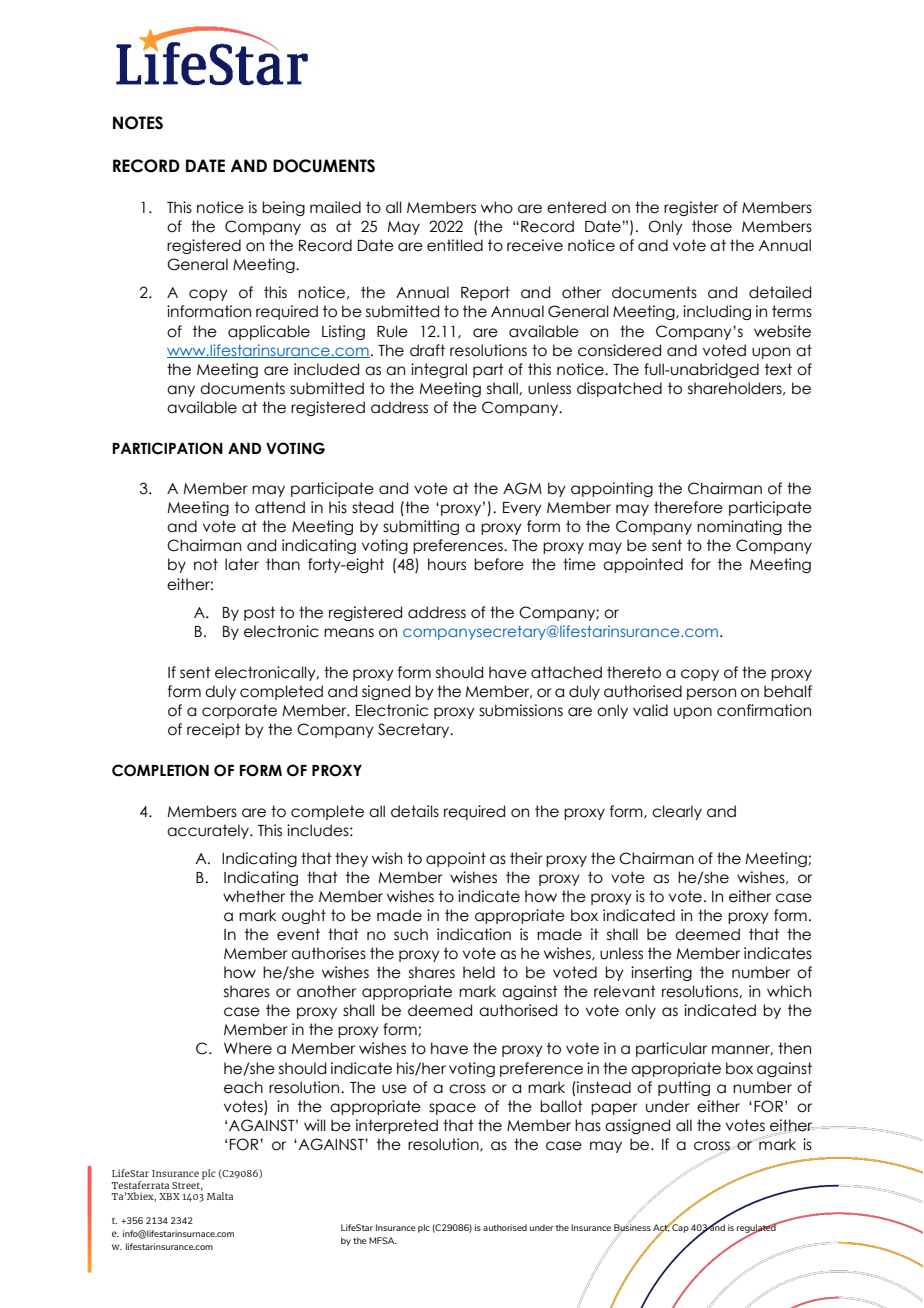 The width and height of the screenshot is (924, 1308). Describe the element at coordinates (711, 694) in the screenshot. I see `person` at that location.
